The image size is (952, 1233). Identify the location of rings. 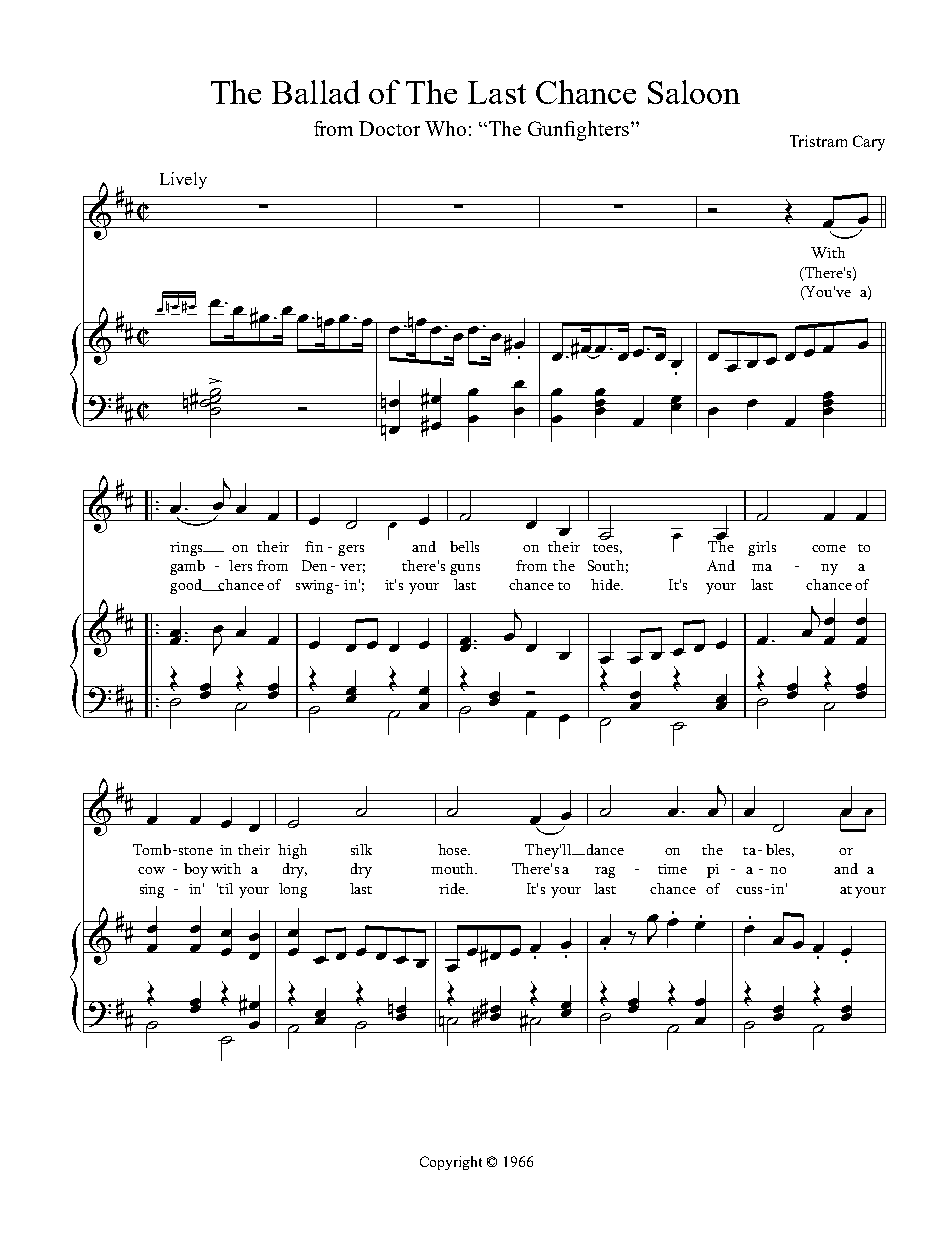
(187, 549).
